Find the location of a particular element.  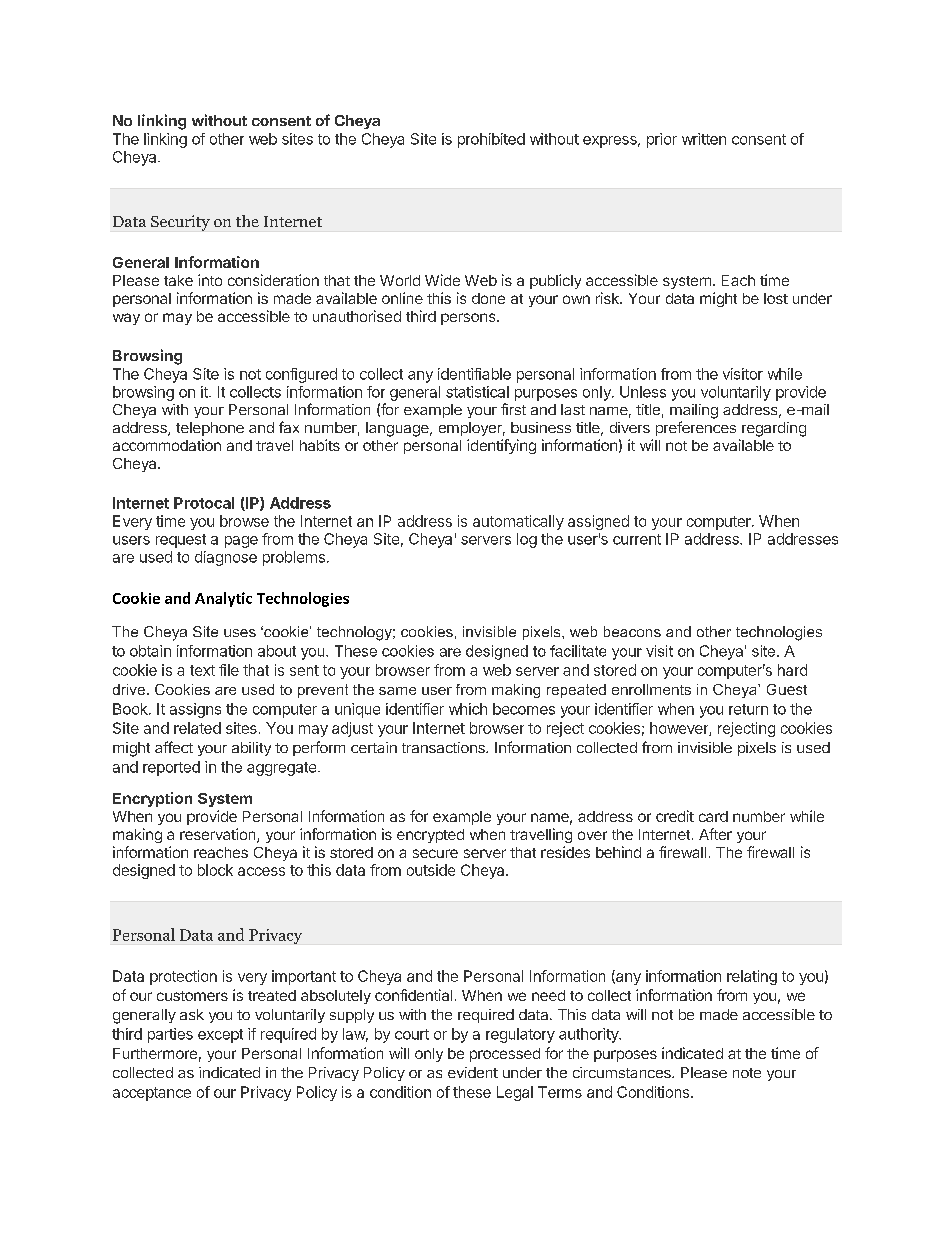

written is located at coordinates (704, 139).
